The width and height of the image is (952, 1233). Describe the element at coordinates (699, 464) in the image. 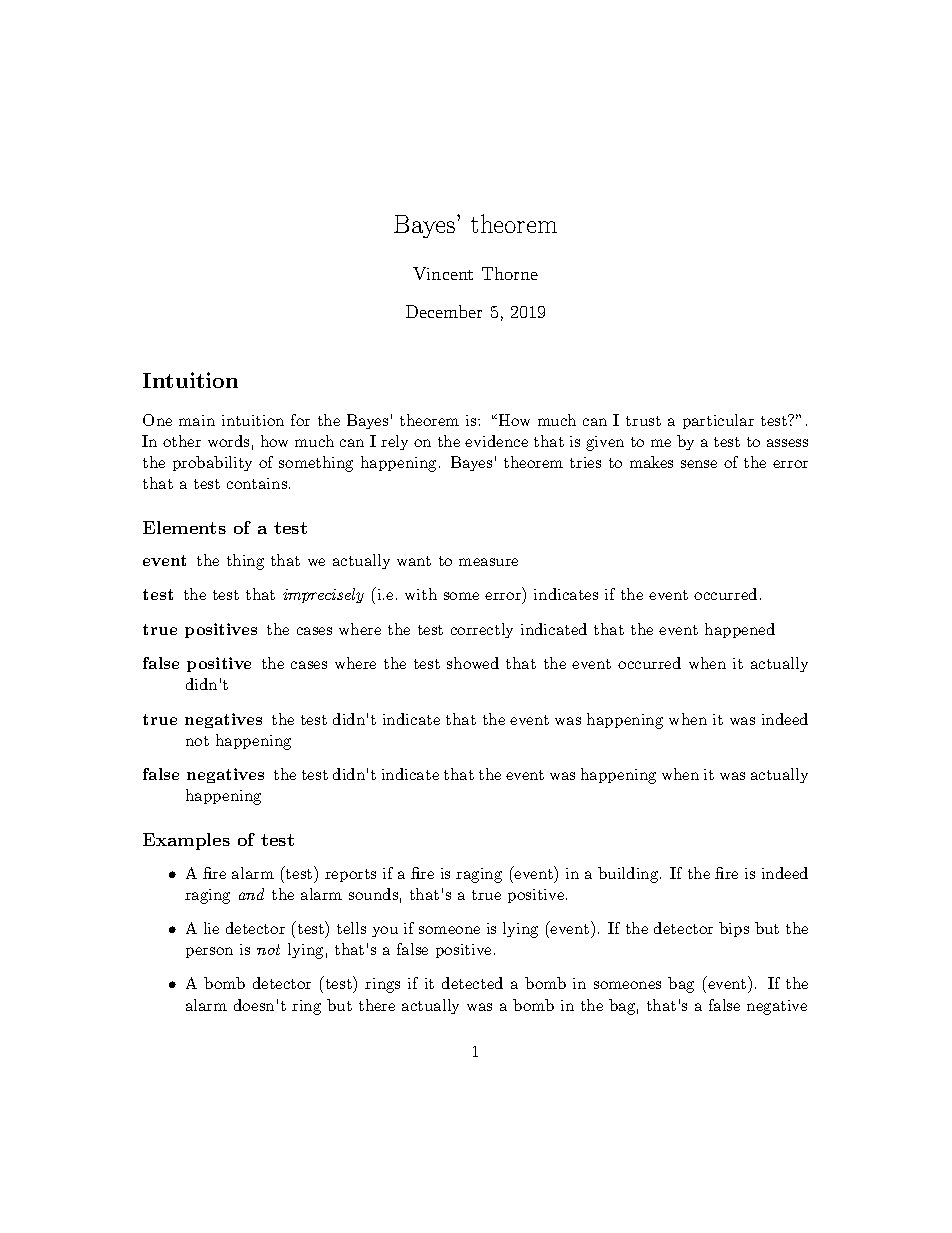

I see `sense` at that location.
